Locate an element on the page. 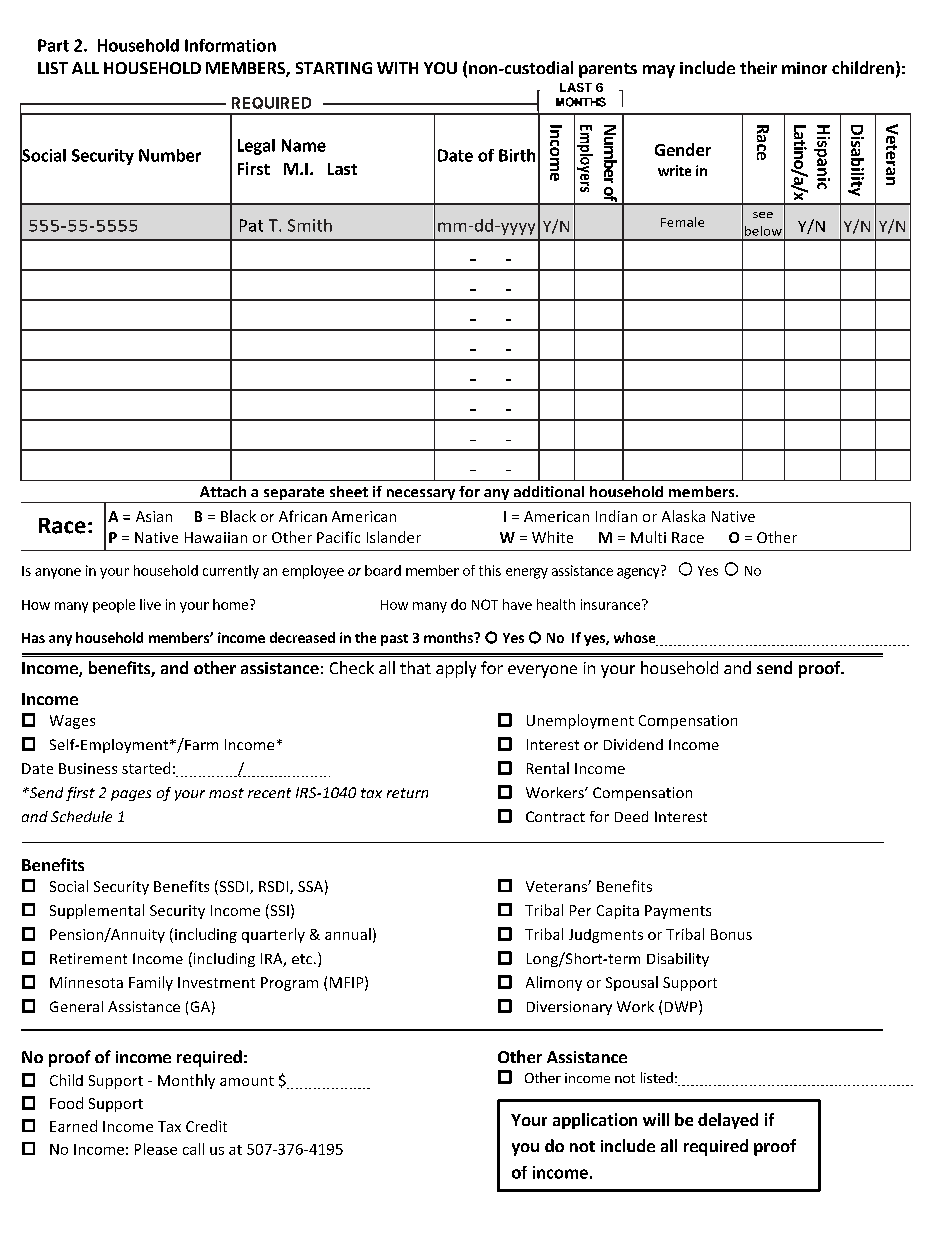 The height and width of the page is (1233, 952). Pat is located at coordinates (251, 225).
